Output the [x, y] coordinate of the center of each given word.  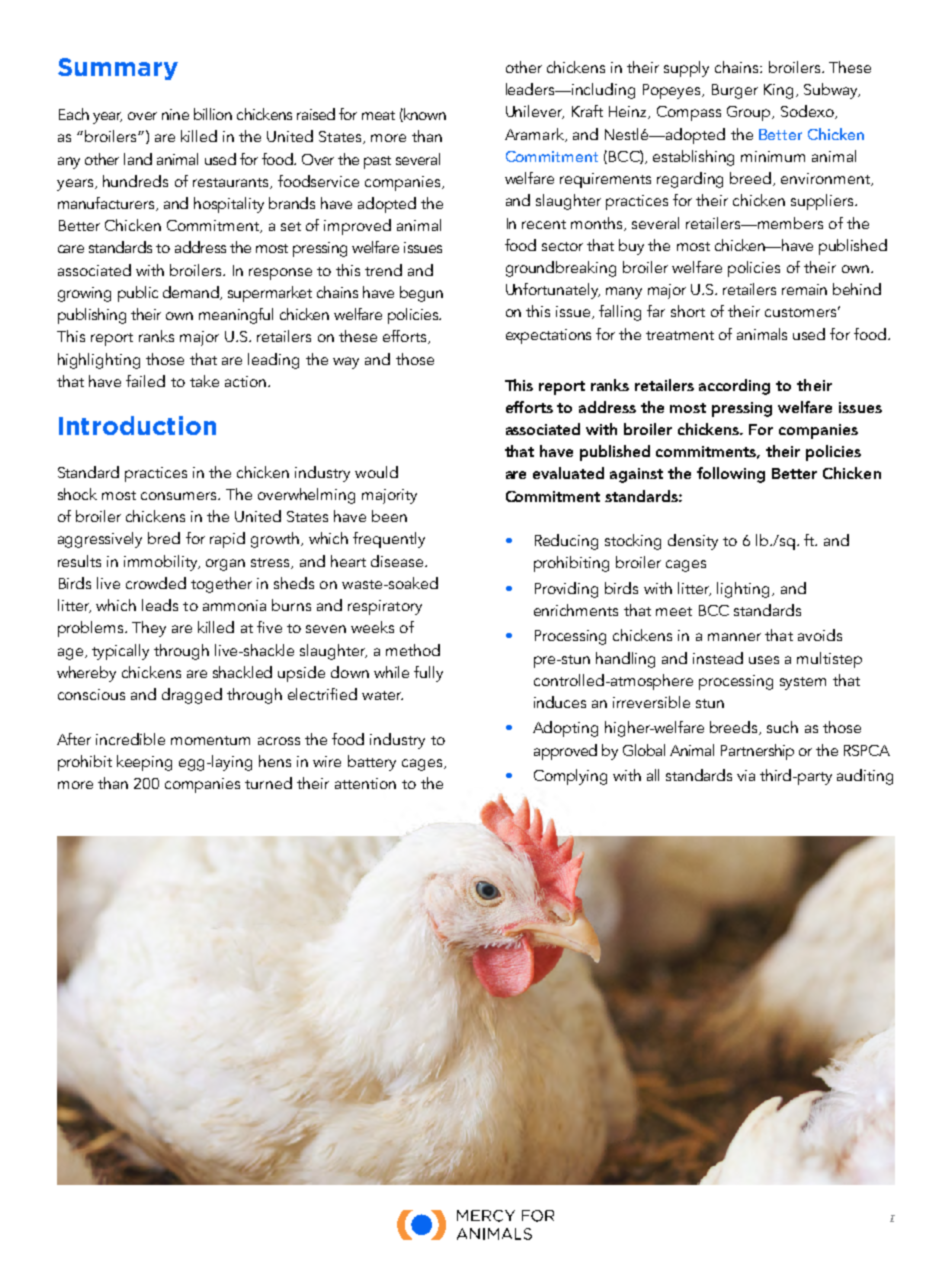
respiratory [385, 607]
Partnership [757, 752]
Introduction [137, 425]
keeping [144, 763]
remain [804, 289]
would [376, 472]
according [734, 387]
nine [175, 114]
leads [160, 605]
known [424, 115]
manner [734, 637]
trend [383, 270]
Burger [735, 91]
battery [372, 763]
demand [192, 293]
